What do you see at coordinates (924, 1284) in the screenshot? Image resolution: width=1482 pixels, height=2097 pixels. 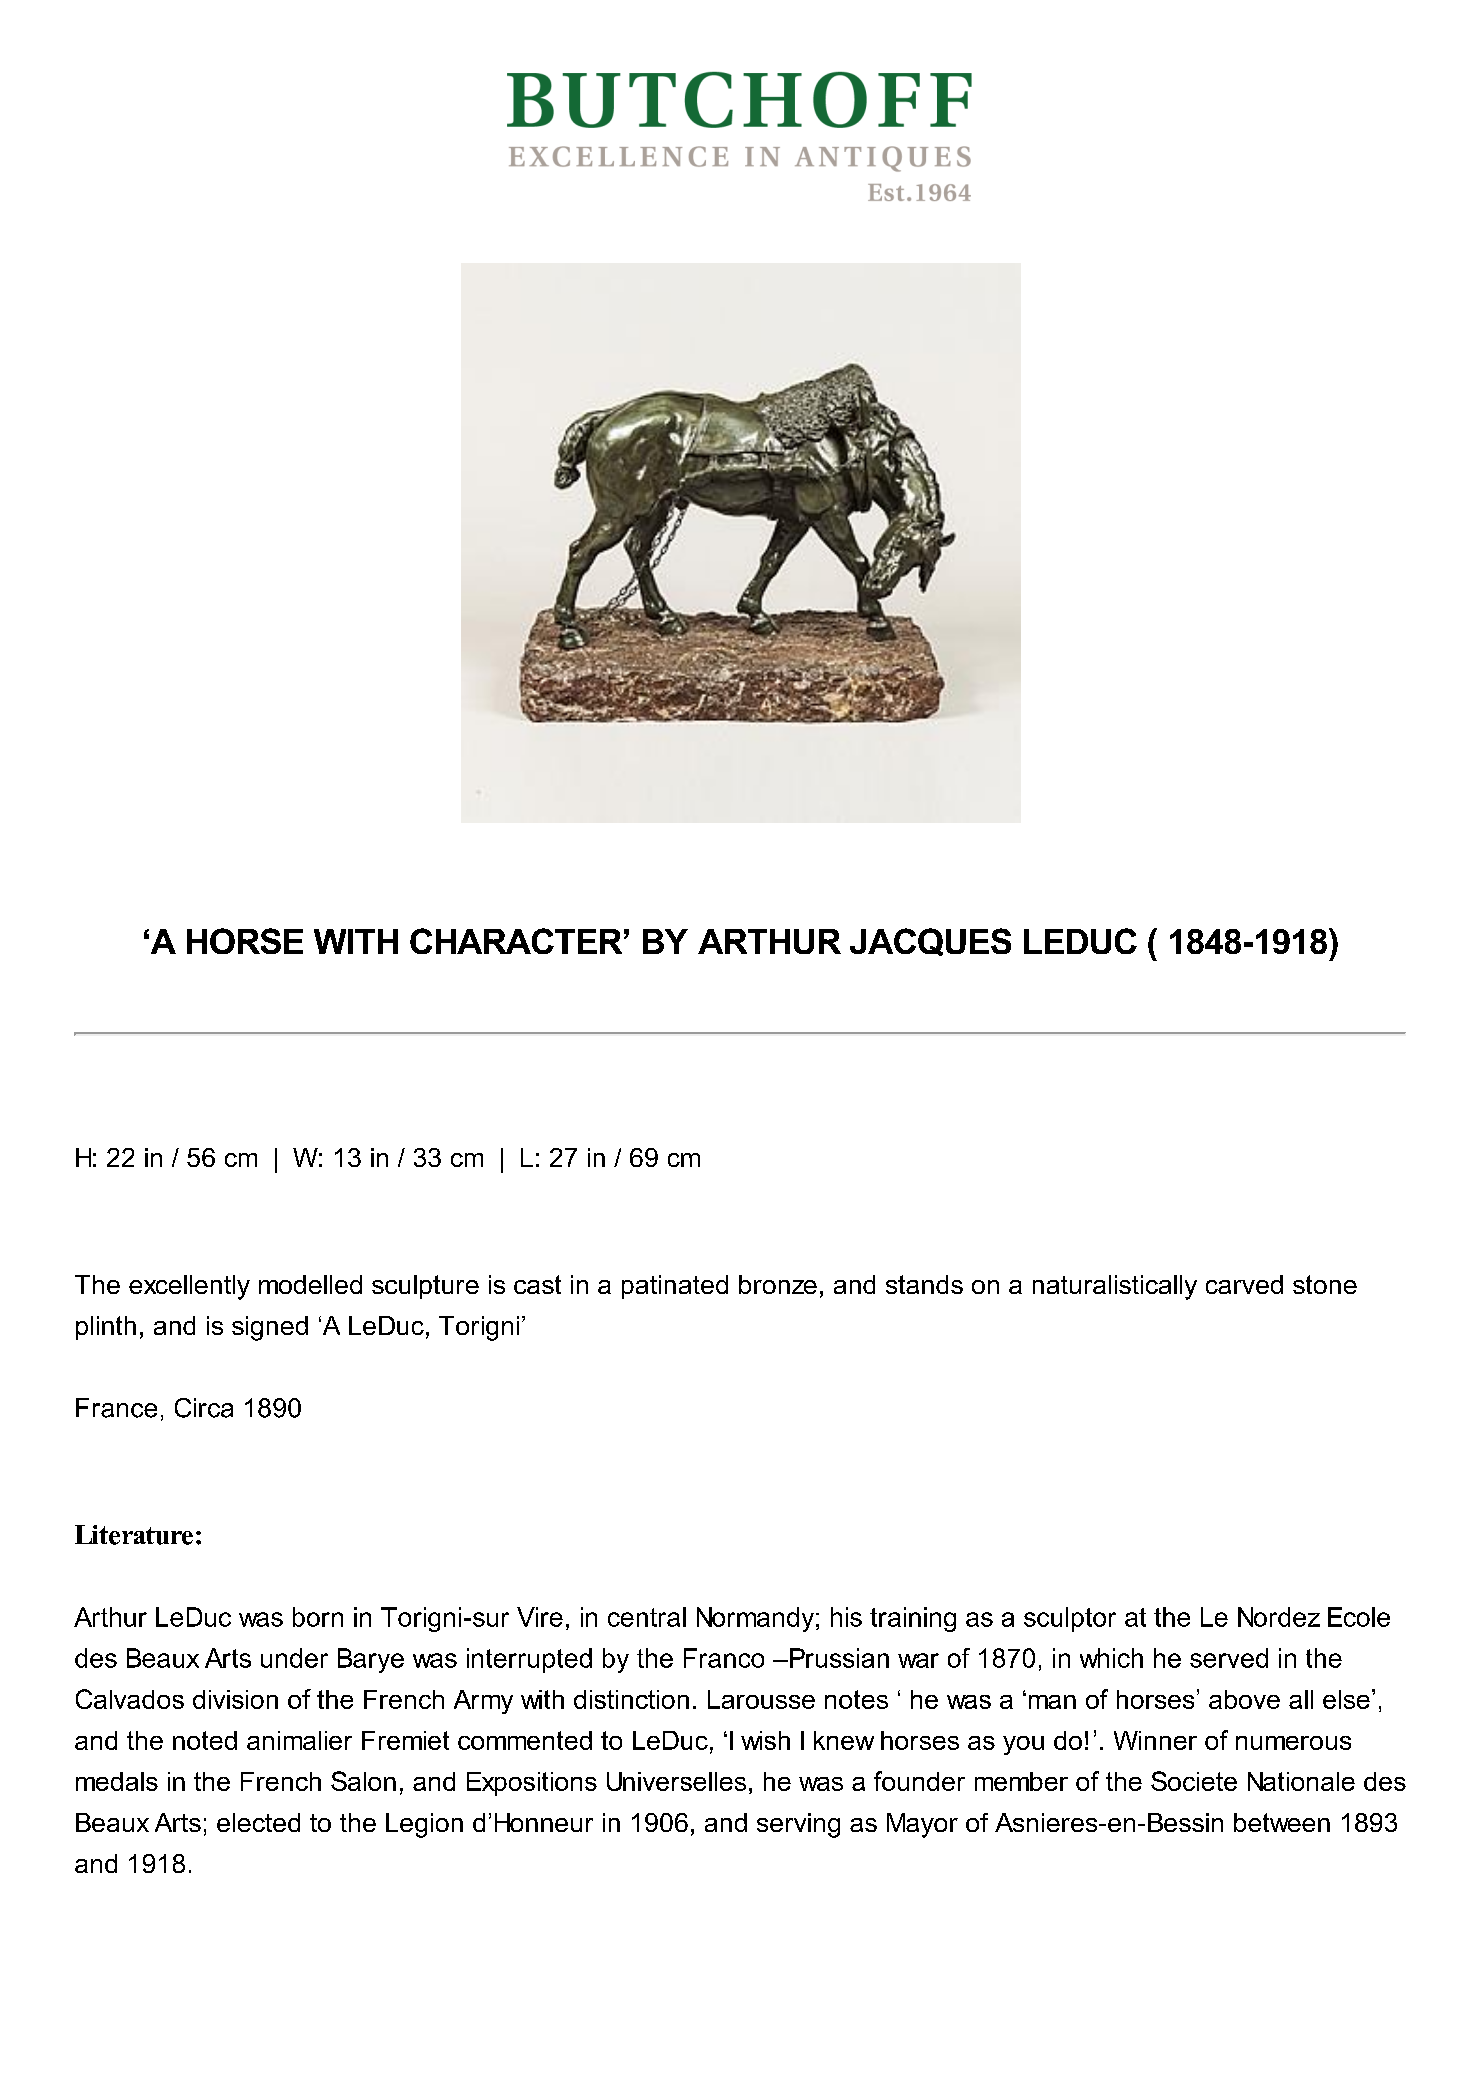 I see `stands` at bounding box center [924, 1284].
